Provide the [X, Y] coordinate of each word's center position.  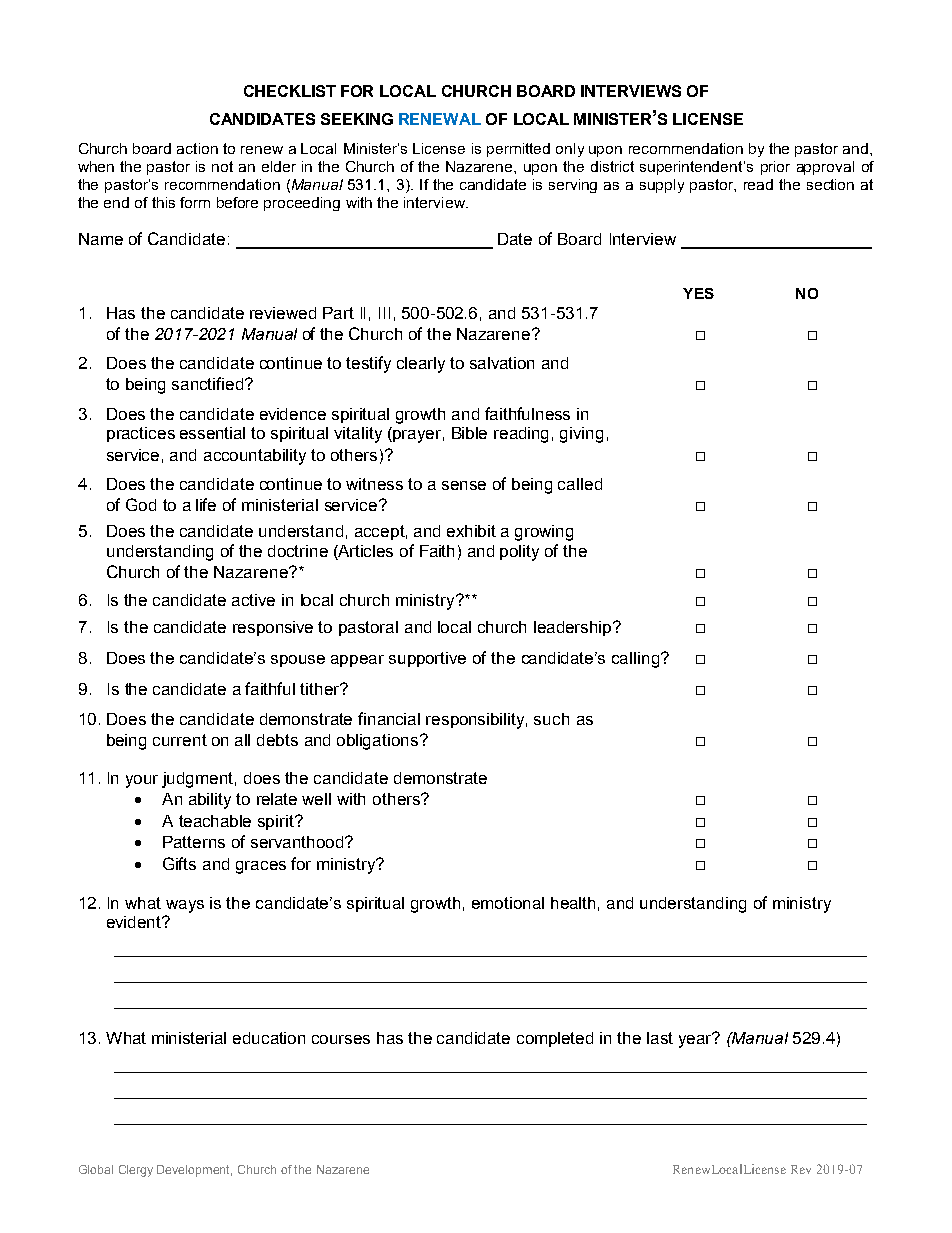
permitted [518, 150]
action [197, 148]
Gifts [179, 863]
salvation [502, 363]
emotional [508, 903]
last [660, 1038]
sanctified [209, 383]
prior [775, 168]
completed [555, 1039]
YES [698, 293]
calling [637, 660]
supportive [427, 659]
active [253, 600]
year [696, 1040]
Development [194, 1171]
